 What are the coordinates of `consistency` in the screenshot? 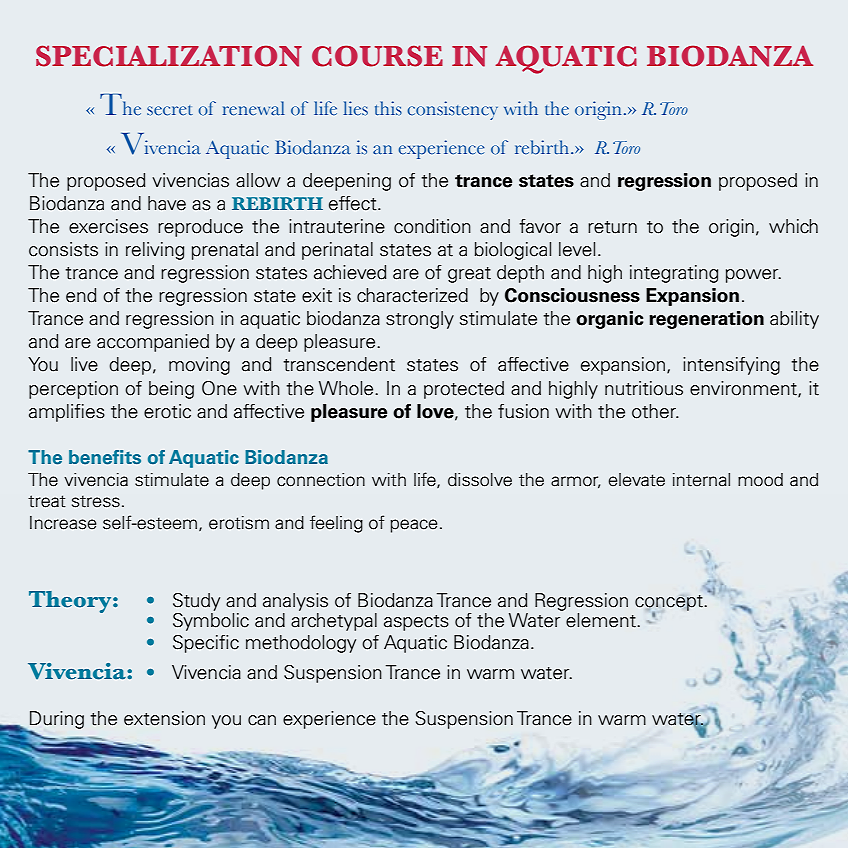 It's located at (452, 110).
